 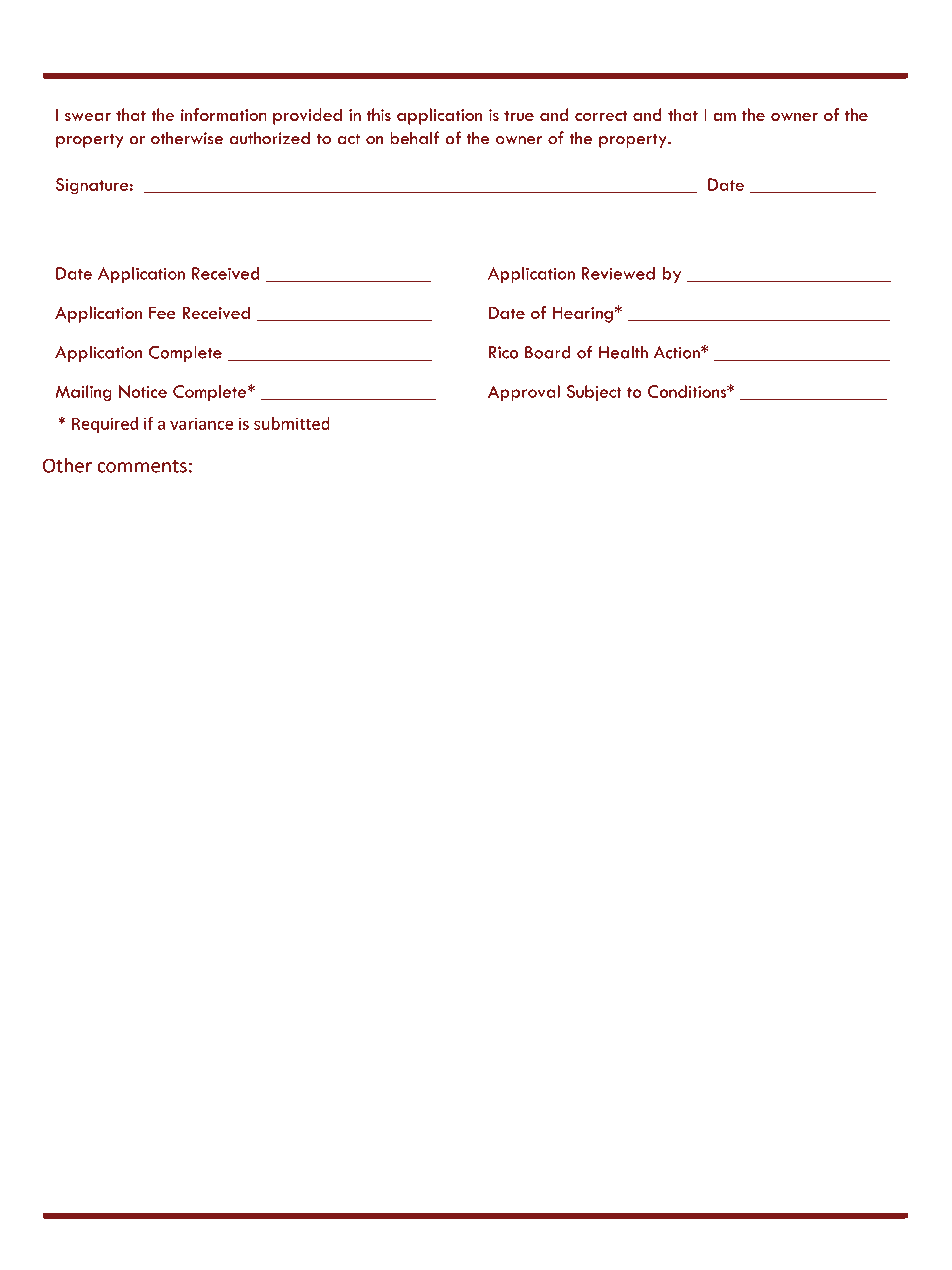 I want to click on submitted, so click(x=292, y=423).
